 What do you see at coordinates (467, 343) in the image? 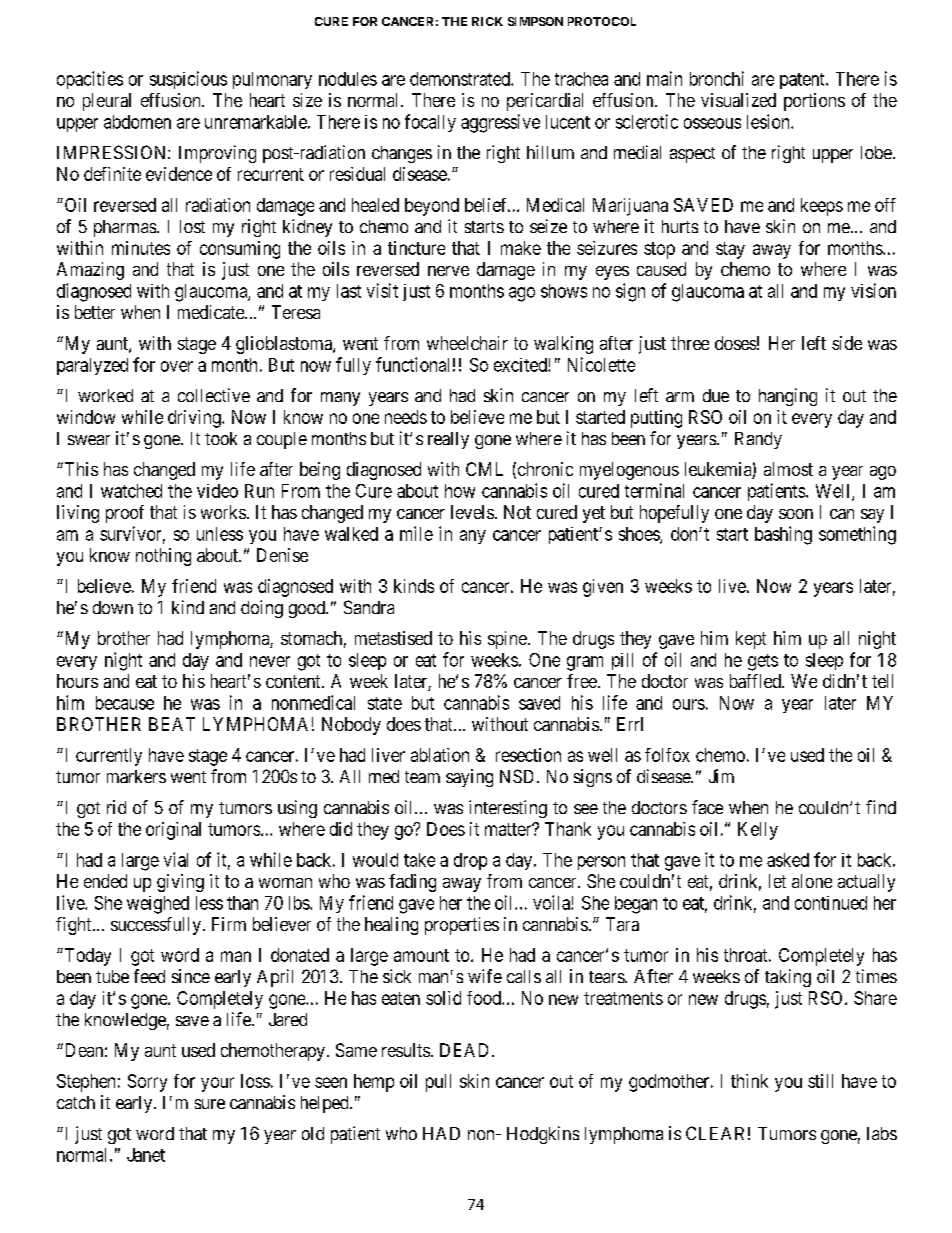
I see `wheelchair` at bounding box center [467, 343].
